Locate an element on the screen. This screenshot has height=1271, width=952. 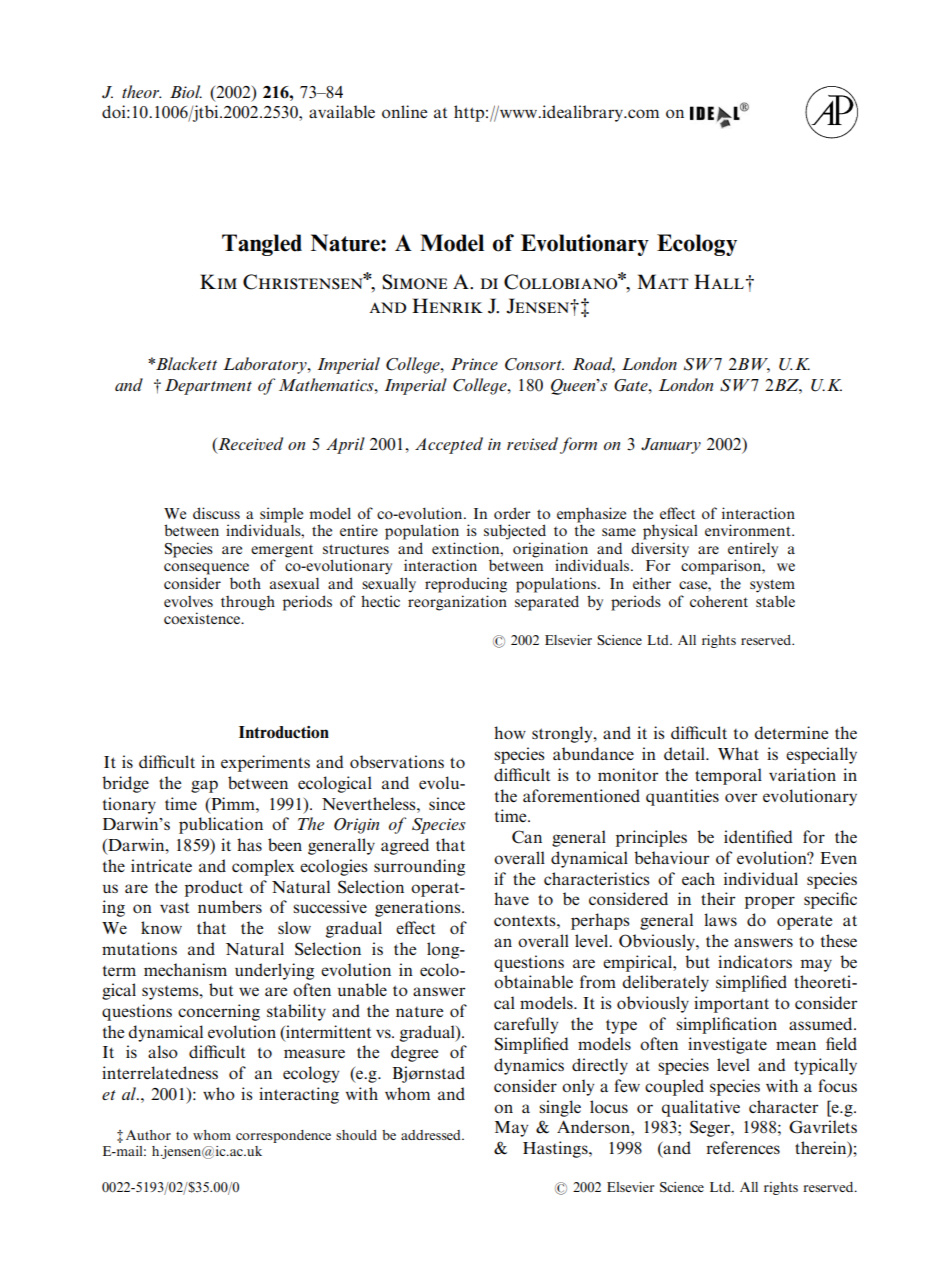
Biol is located at coordinates (186, 91).
